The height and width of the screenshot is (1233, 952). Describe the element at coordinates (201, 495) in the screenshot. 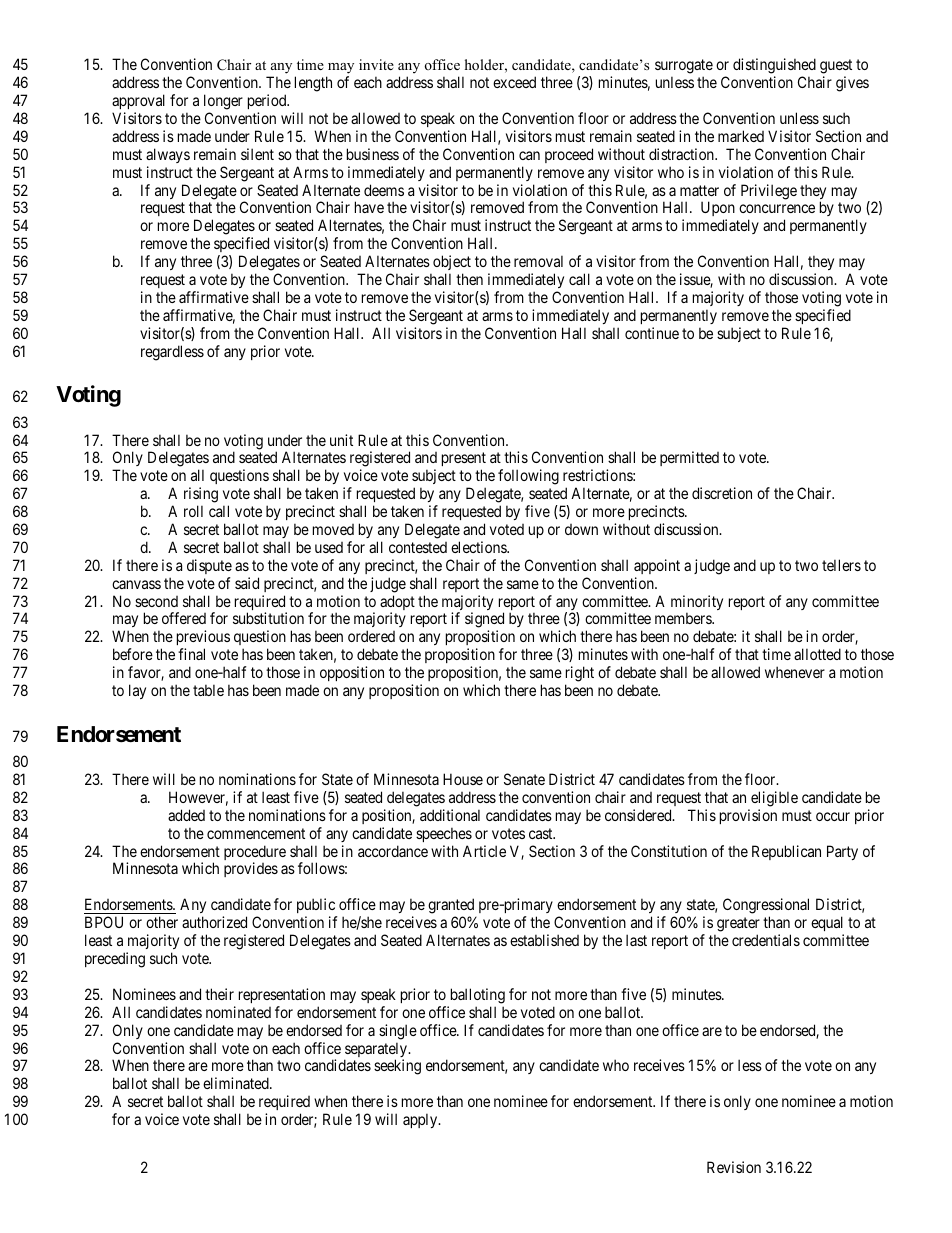

I see `rising` at that location.
